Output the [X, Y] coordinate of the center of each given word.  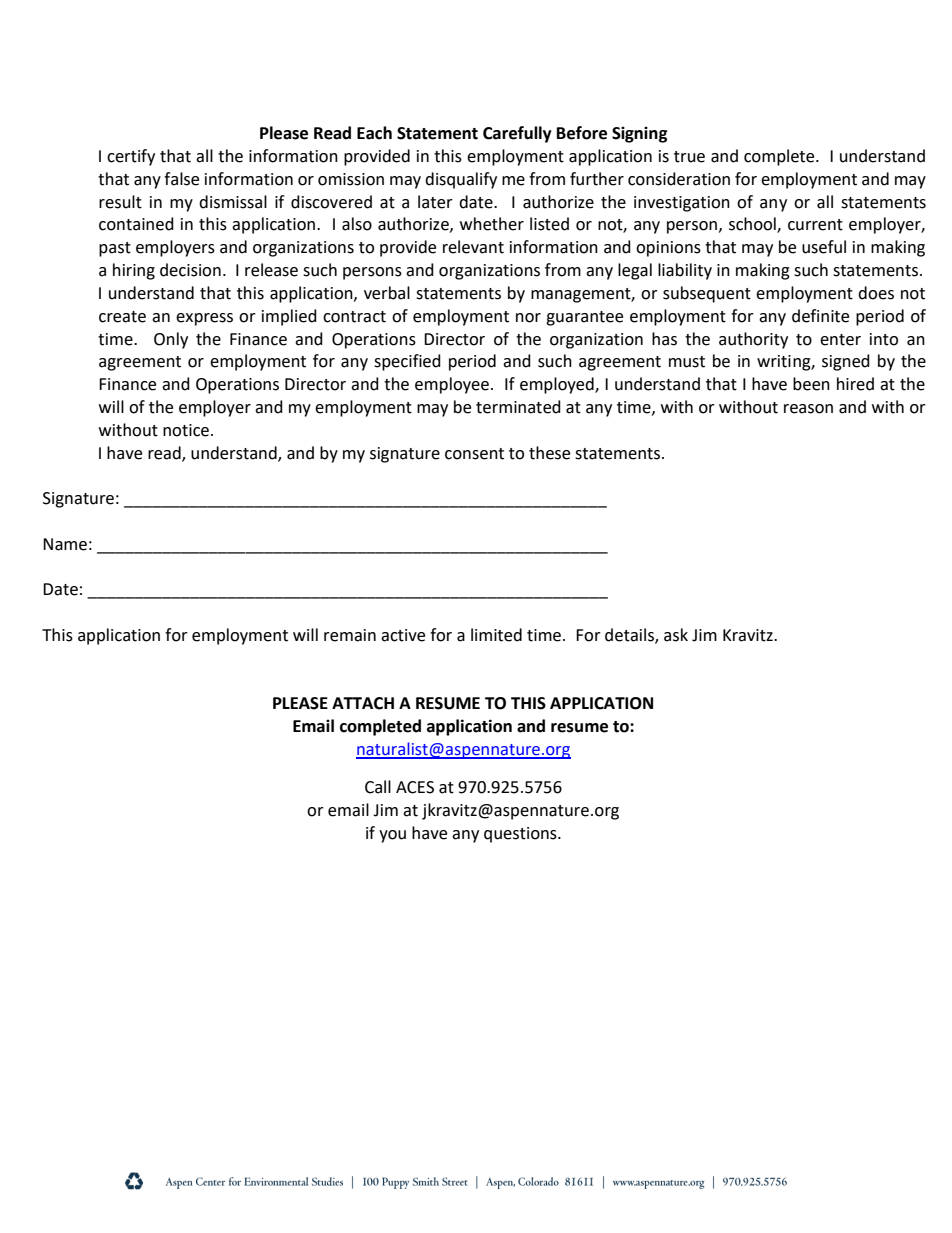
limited [496, 635]
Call [378, 787]
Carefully [517, 134]
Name [65, 544]
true [689, 157]
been [811, 384]
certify [131, 157]
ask [676, 635]
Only [171, 340]
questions [521, 835]
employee [452, 385]
